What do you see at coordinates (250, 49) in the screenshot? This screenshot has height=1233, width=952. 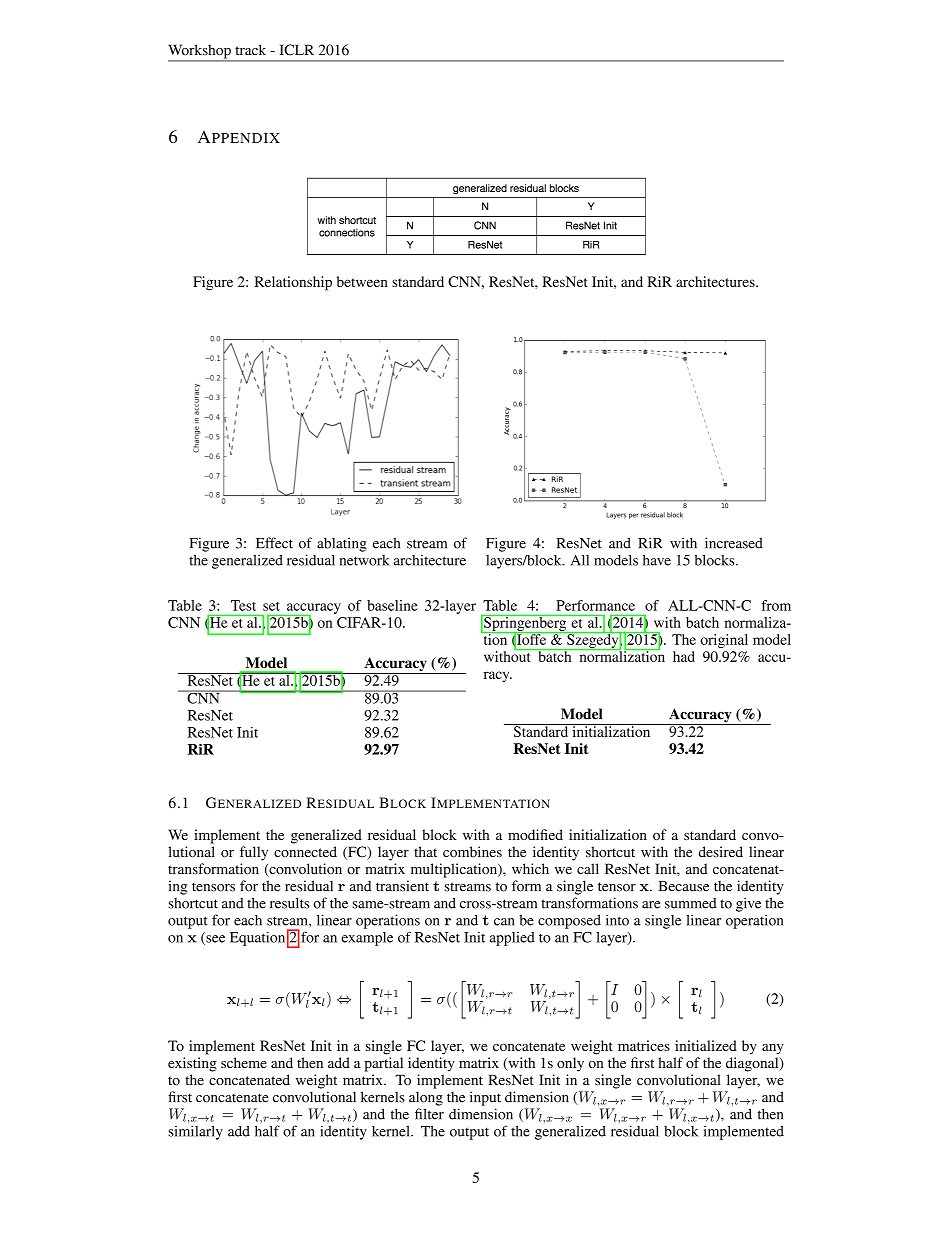 I see `track` at bounding box center [250, 49].
